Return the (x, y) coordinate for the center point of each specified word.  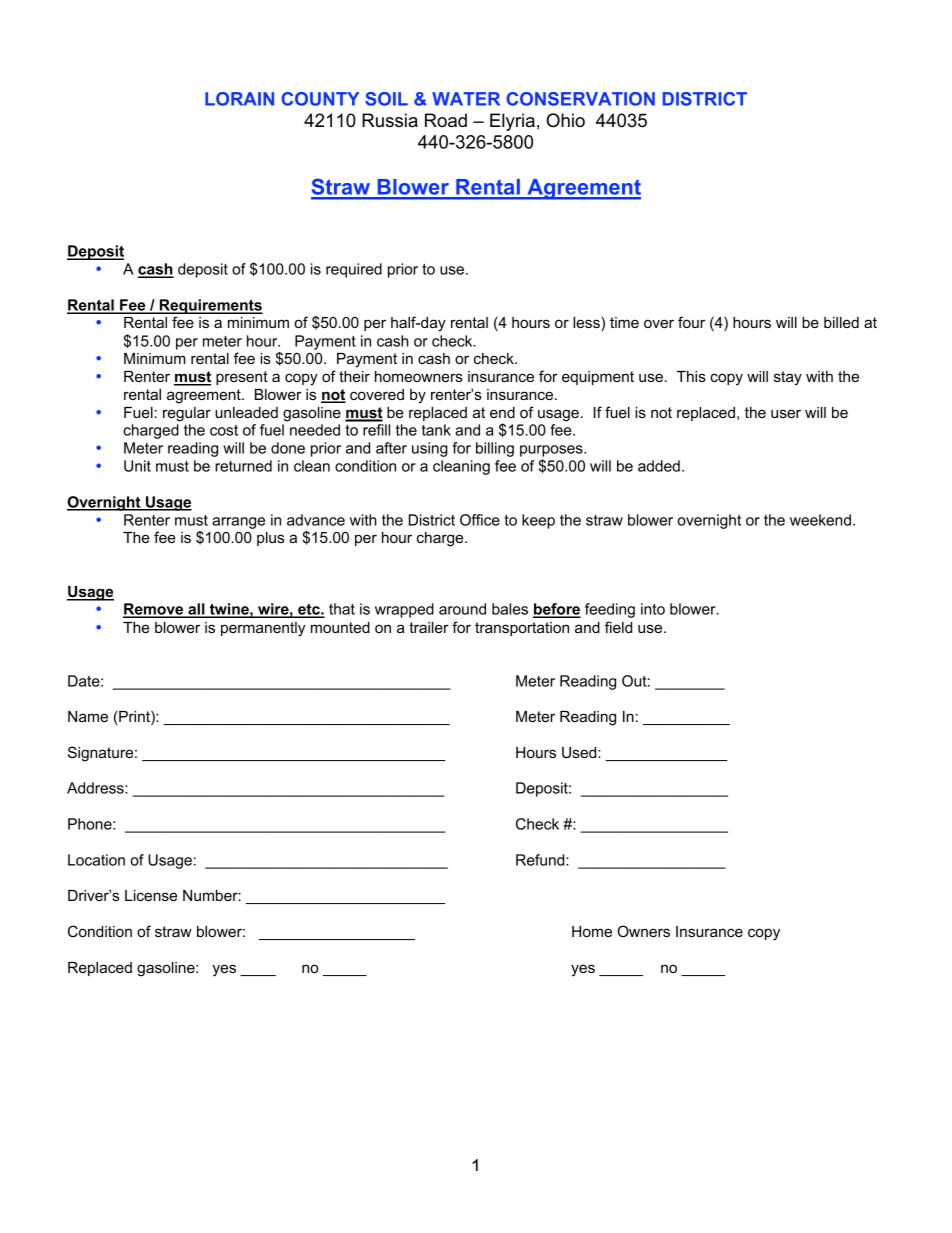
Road (446, 120)
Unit (137, 466)
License (151, 895)
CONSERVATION (580, 99)
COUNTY (320, 99)
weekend (820, 520)
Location (96, 860)
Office (480, 520)
